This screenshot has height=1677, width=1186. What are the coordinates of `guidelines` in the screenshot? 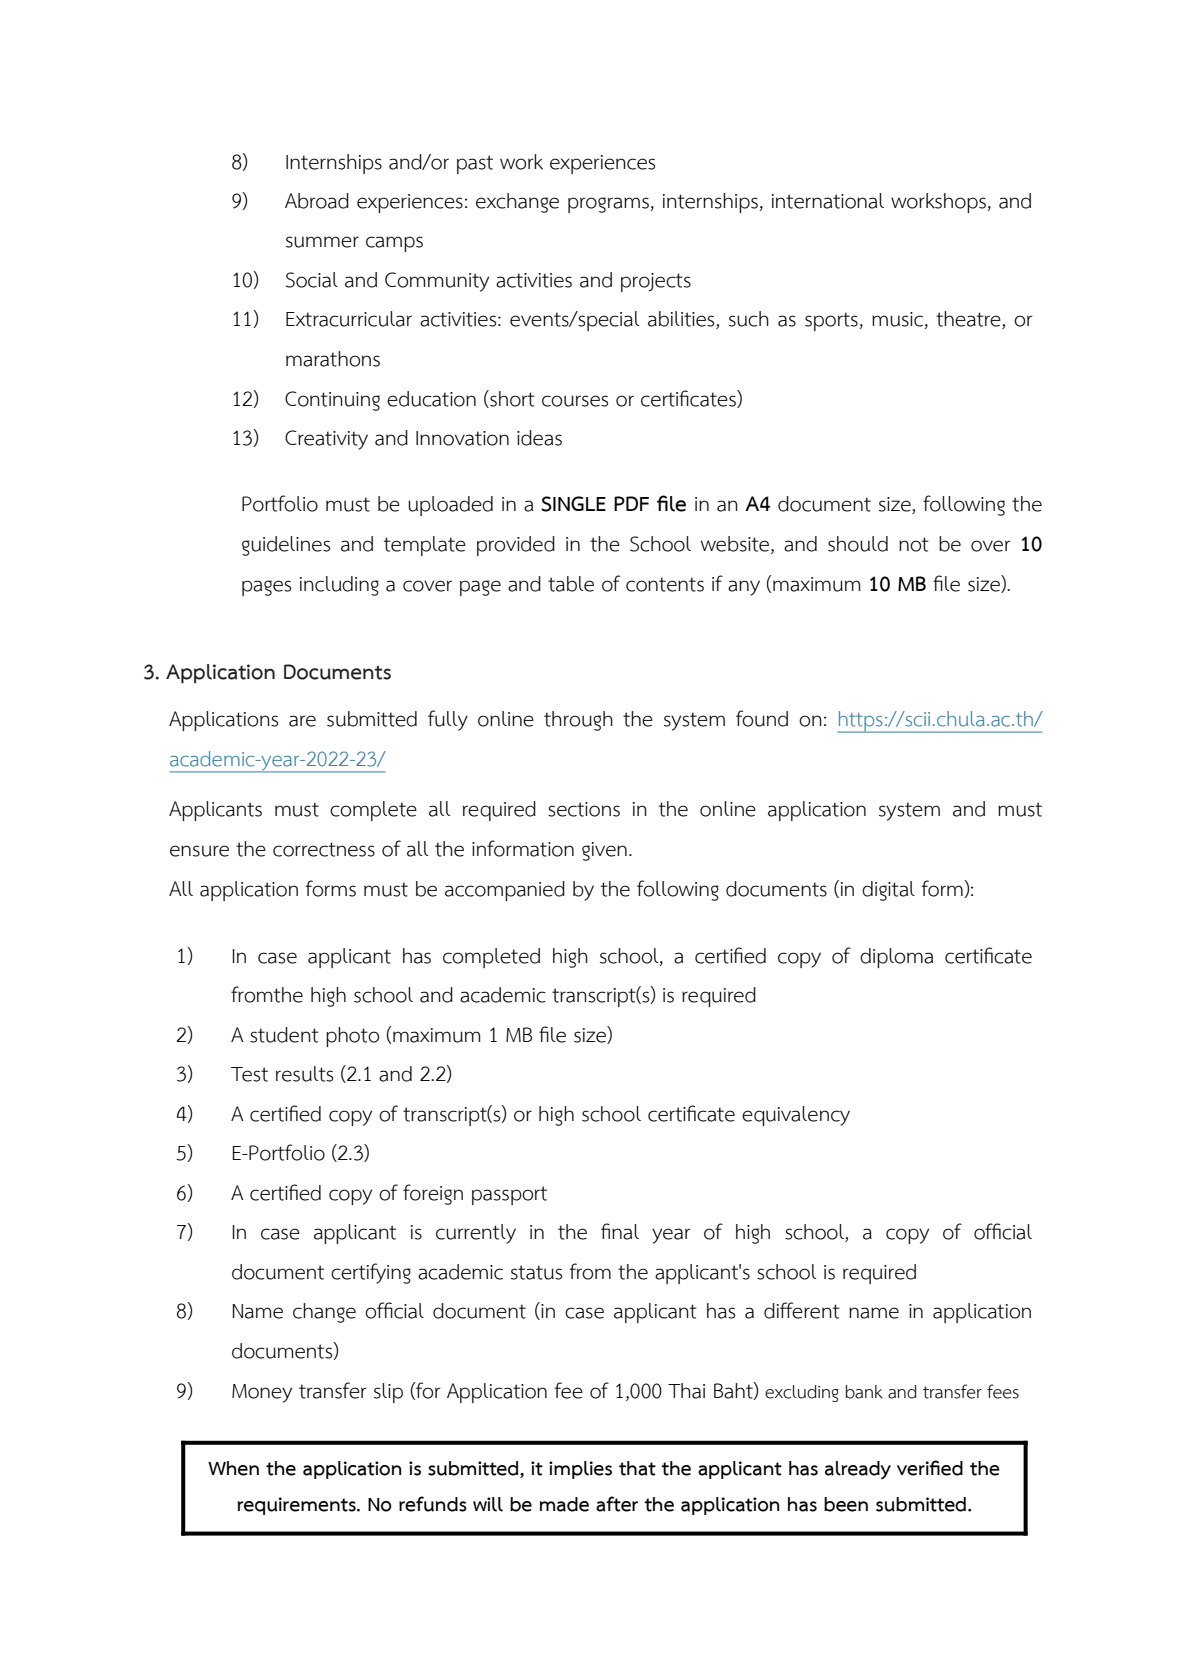 It's located at (286, 546).
